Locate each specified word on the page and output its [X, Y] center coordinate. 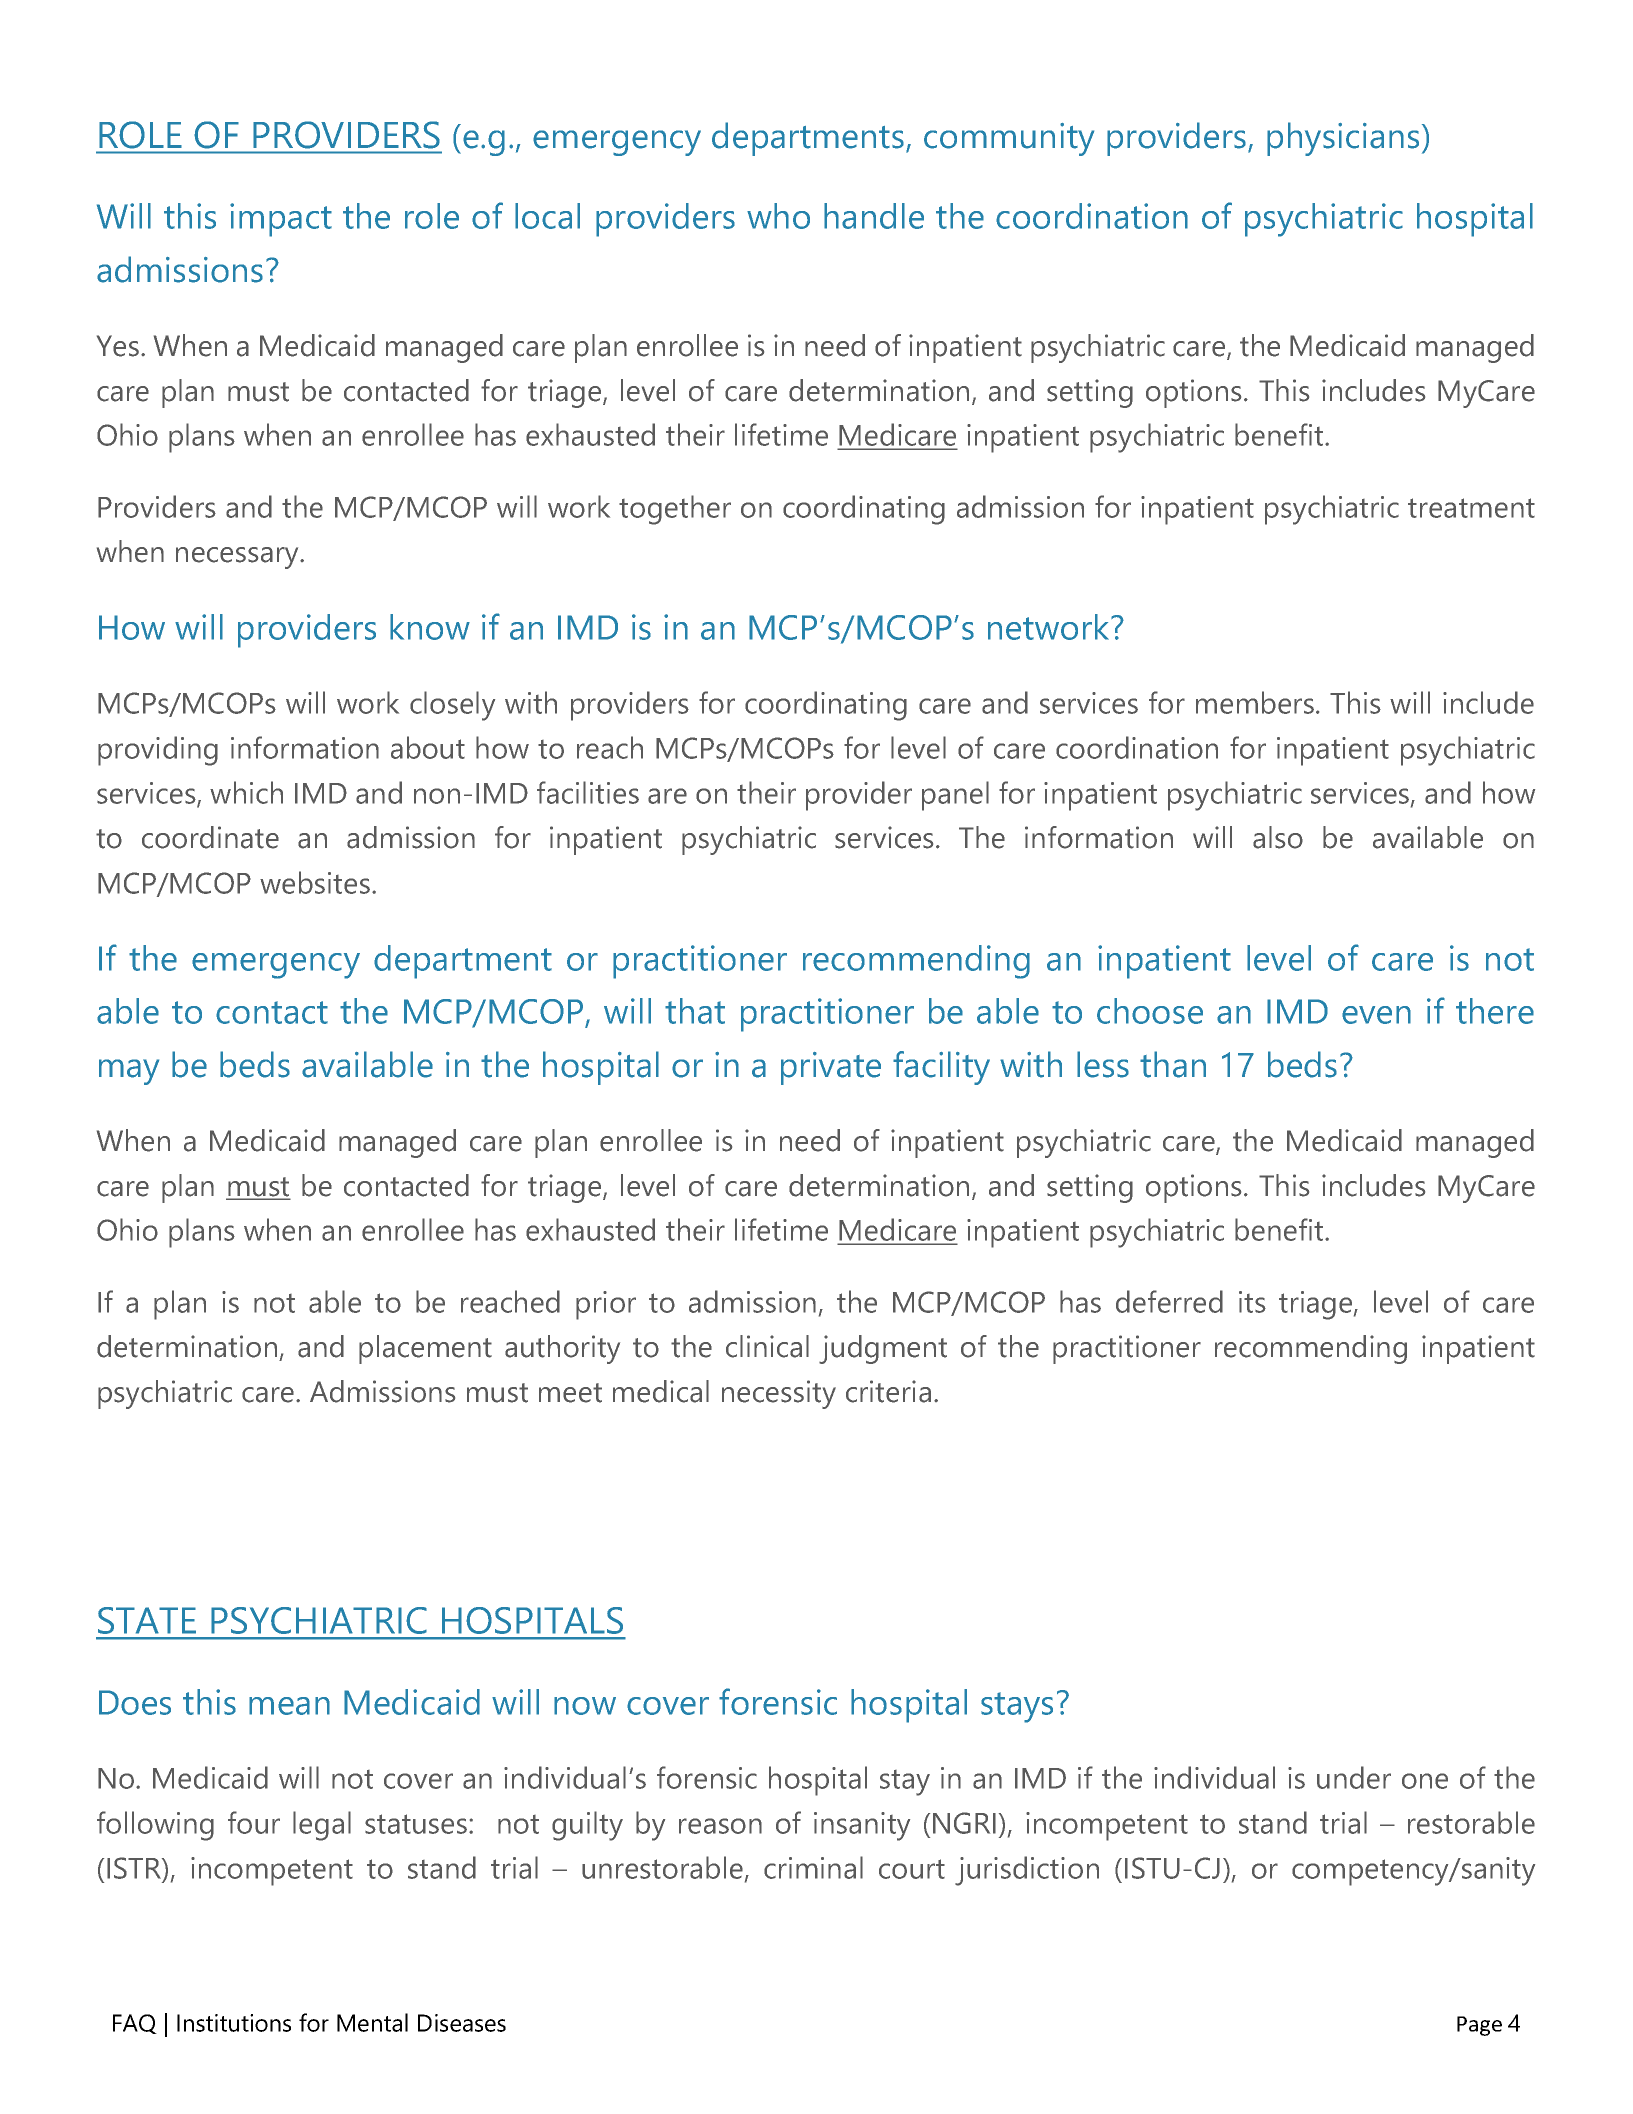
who [778, 216]
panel [955, 796]
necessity [779, 1394]
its [1252, 1302]
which [246, 792]
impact [281, 220]
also [1278, 837]
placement [425, 1349]
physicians [1343, 139]
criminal [813, 1867]
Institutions [234, 2023]
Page [1479, 2026]
